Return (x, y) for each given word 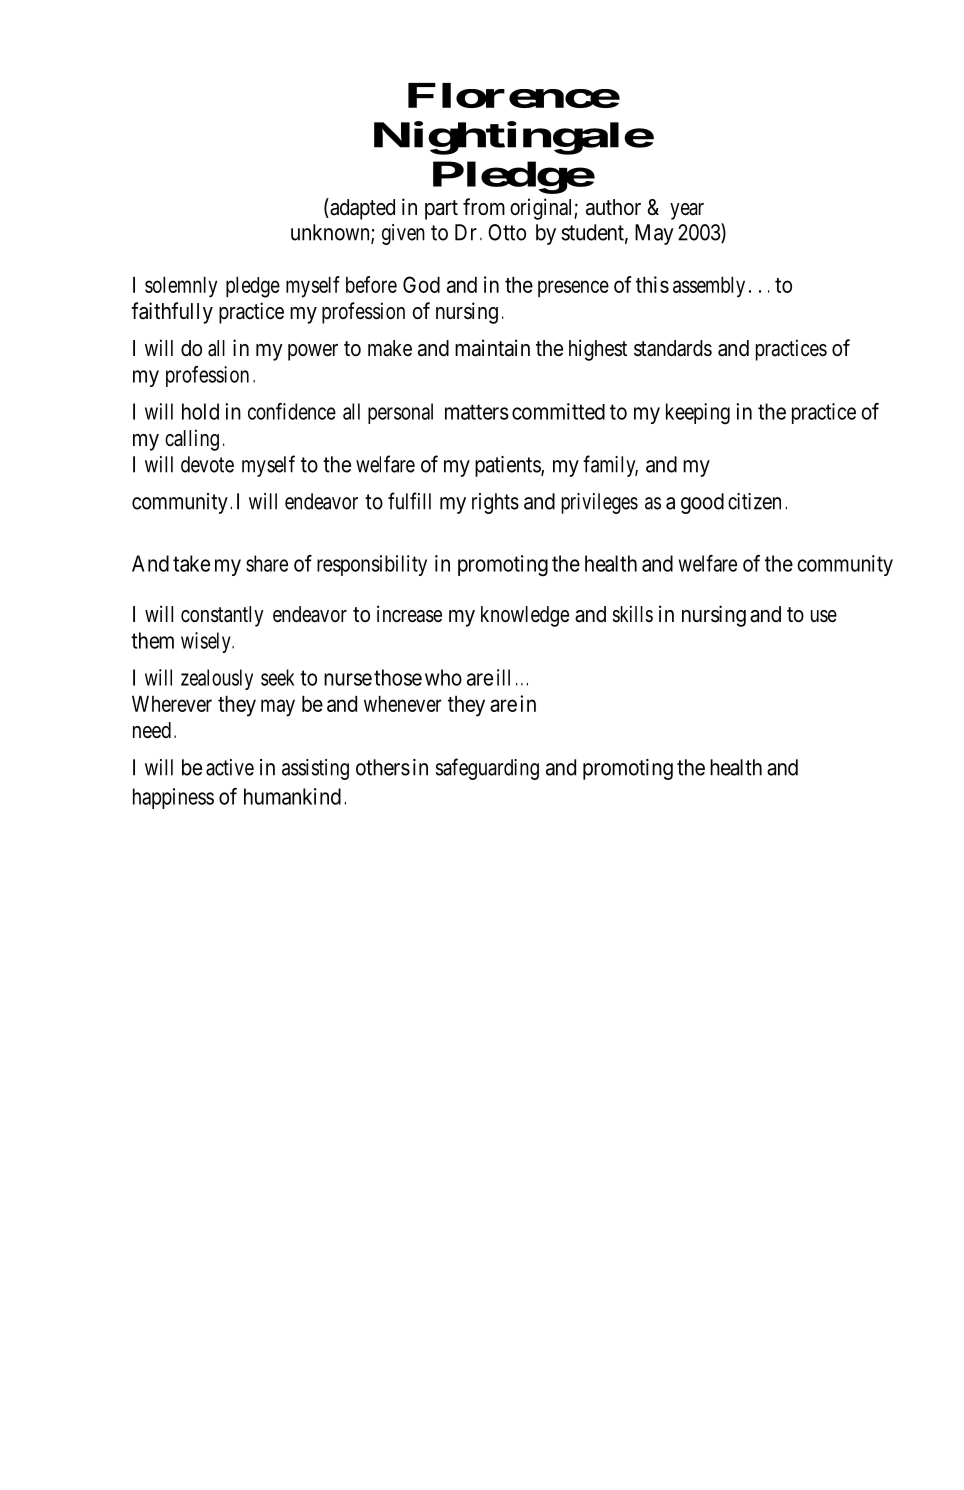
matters (477, 412)
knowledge (525, 616)
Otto (507, 232)
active (230, 767)
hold (200, 411)
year (687, 211)
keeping (698, 413)
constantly (222, 616)
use (824, 616)
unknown (331, 233)
